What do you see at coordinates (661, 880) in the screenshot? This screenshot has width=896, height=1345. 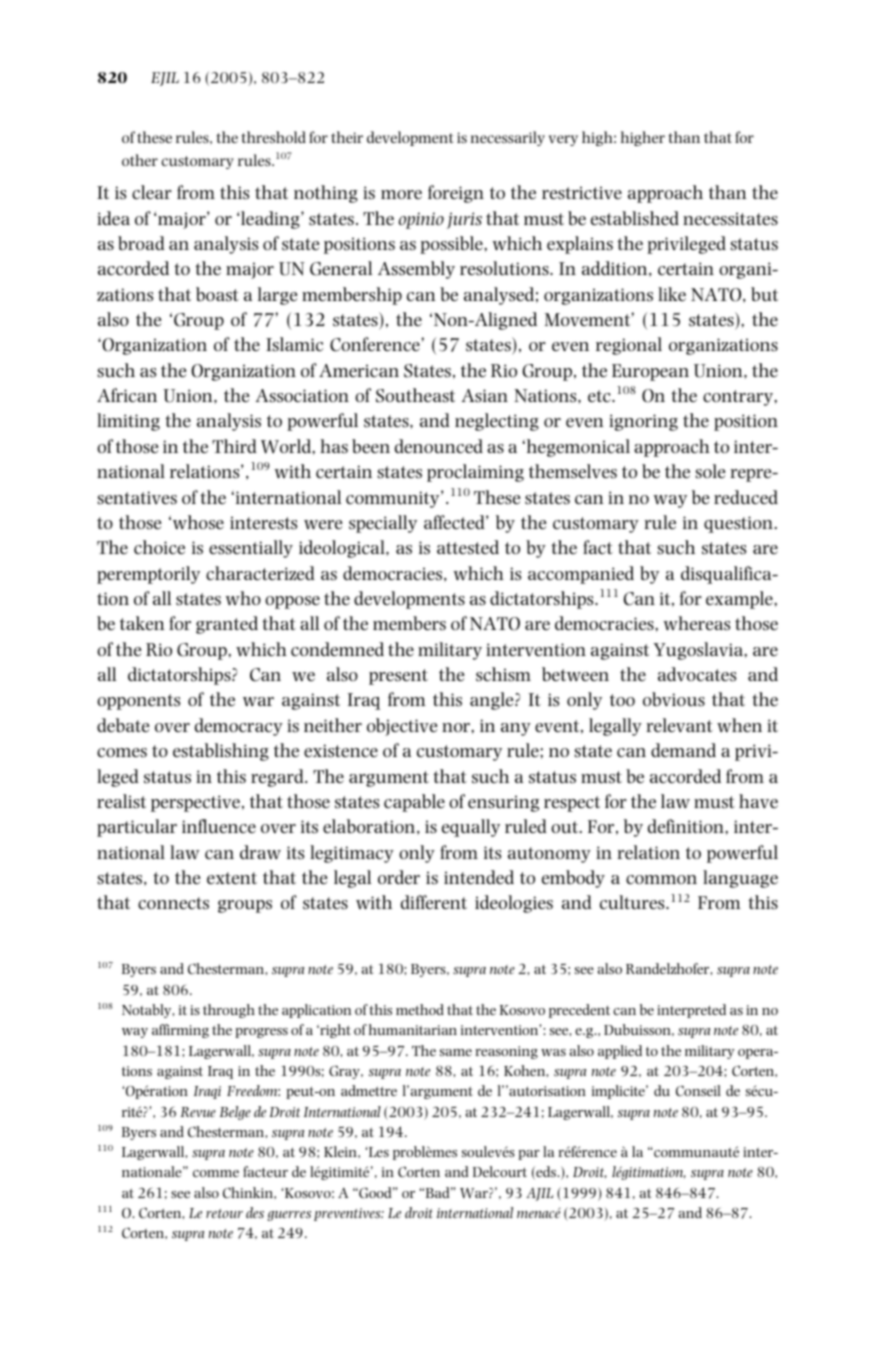 I see `common` at bounding box center [661, 880].
